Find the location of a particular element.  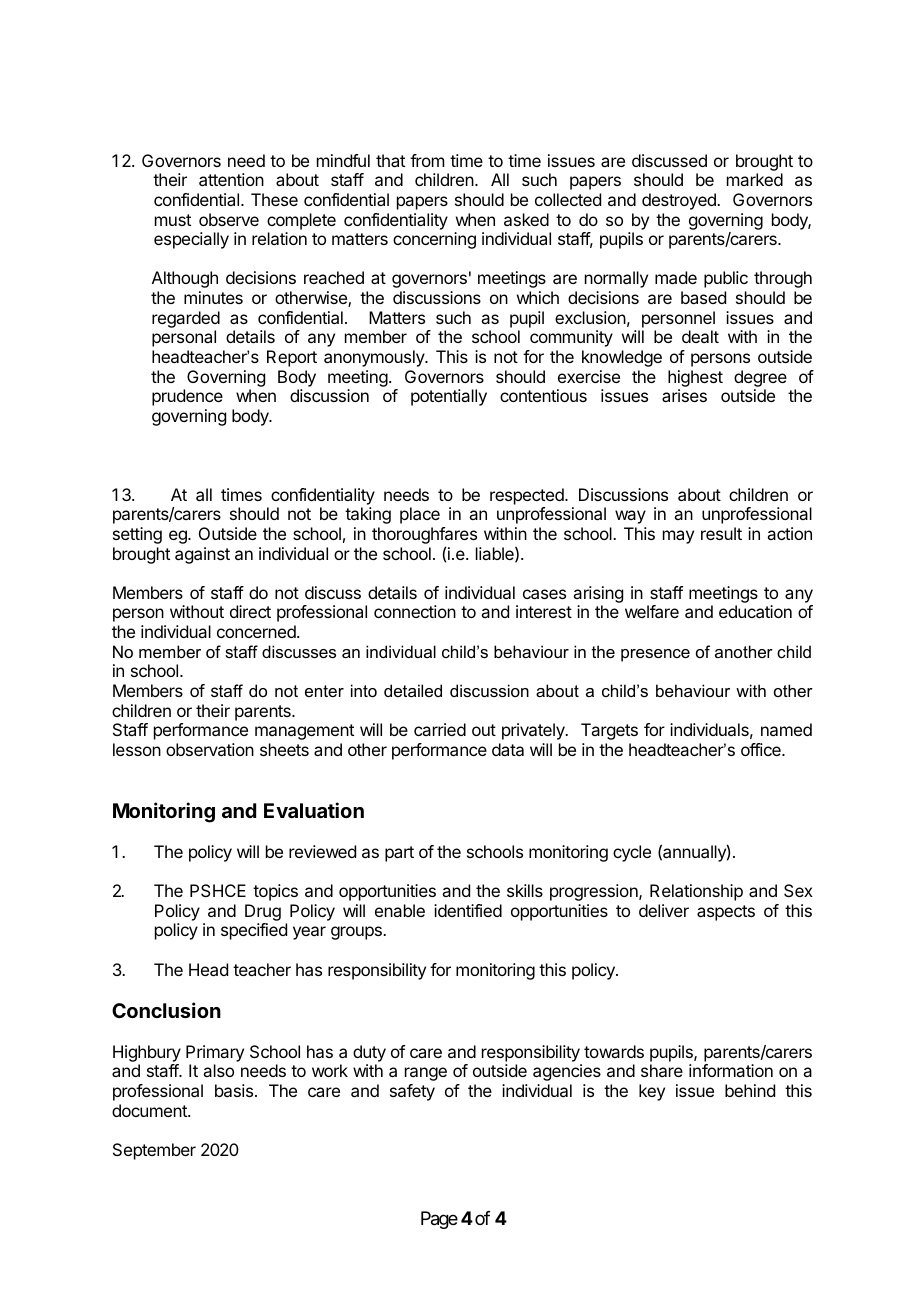

result is located at coordinates (721, 533).
